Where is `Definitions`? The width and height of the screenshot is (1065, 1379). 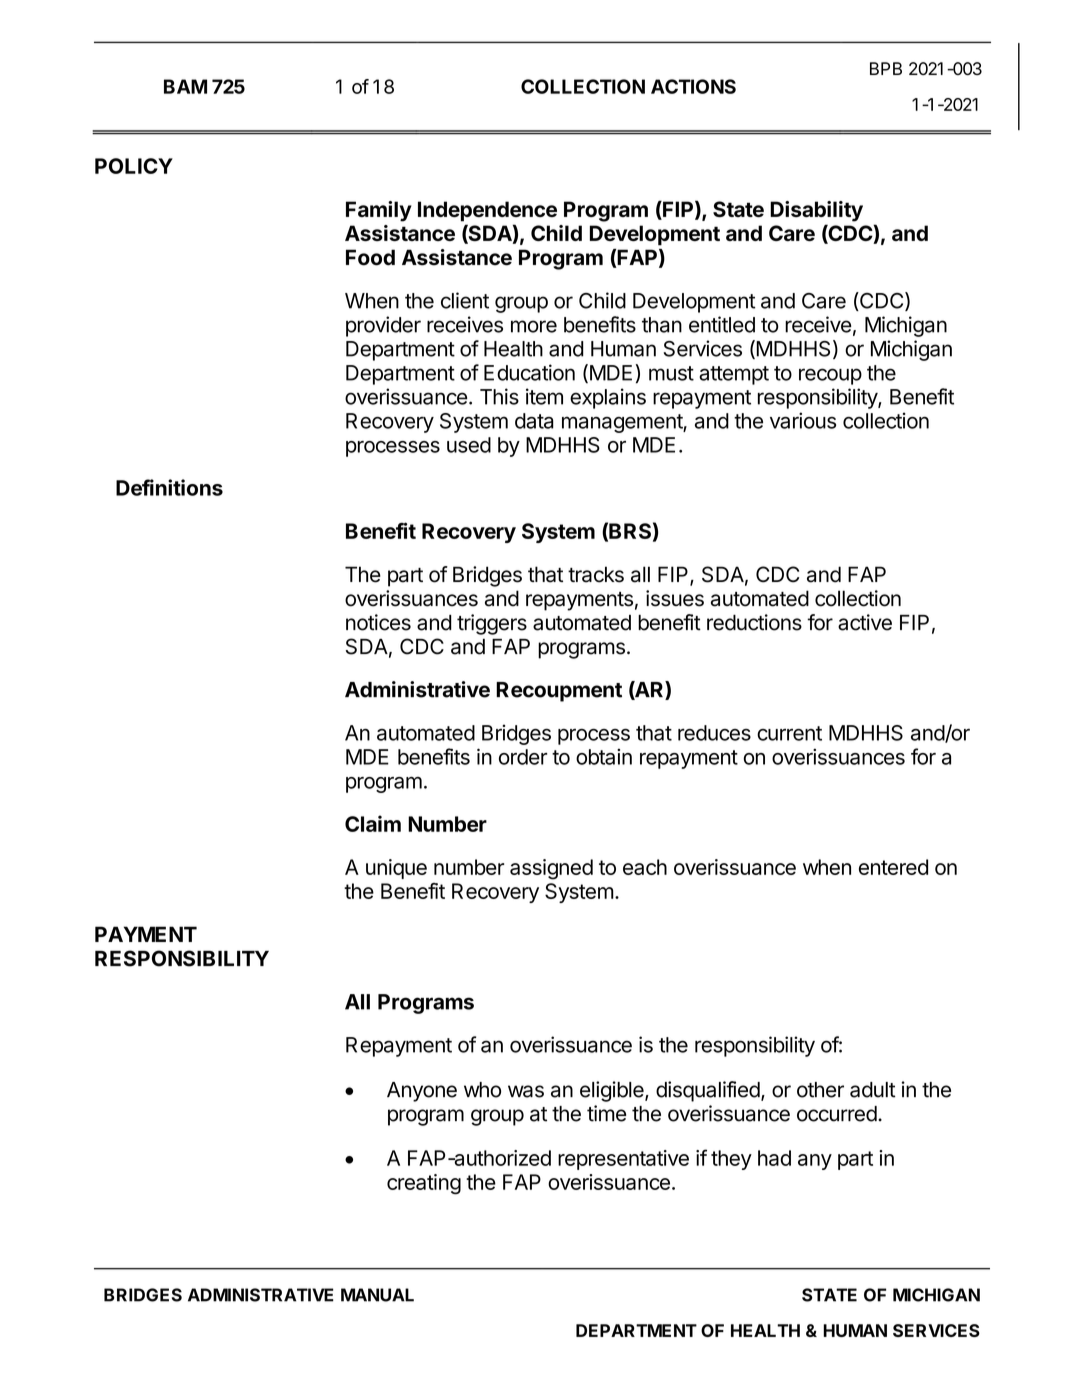 Definitions is located at coordinates (169, 487).
